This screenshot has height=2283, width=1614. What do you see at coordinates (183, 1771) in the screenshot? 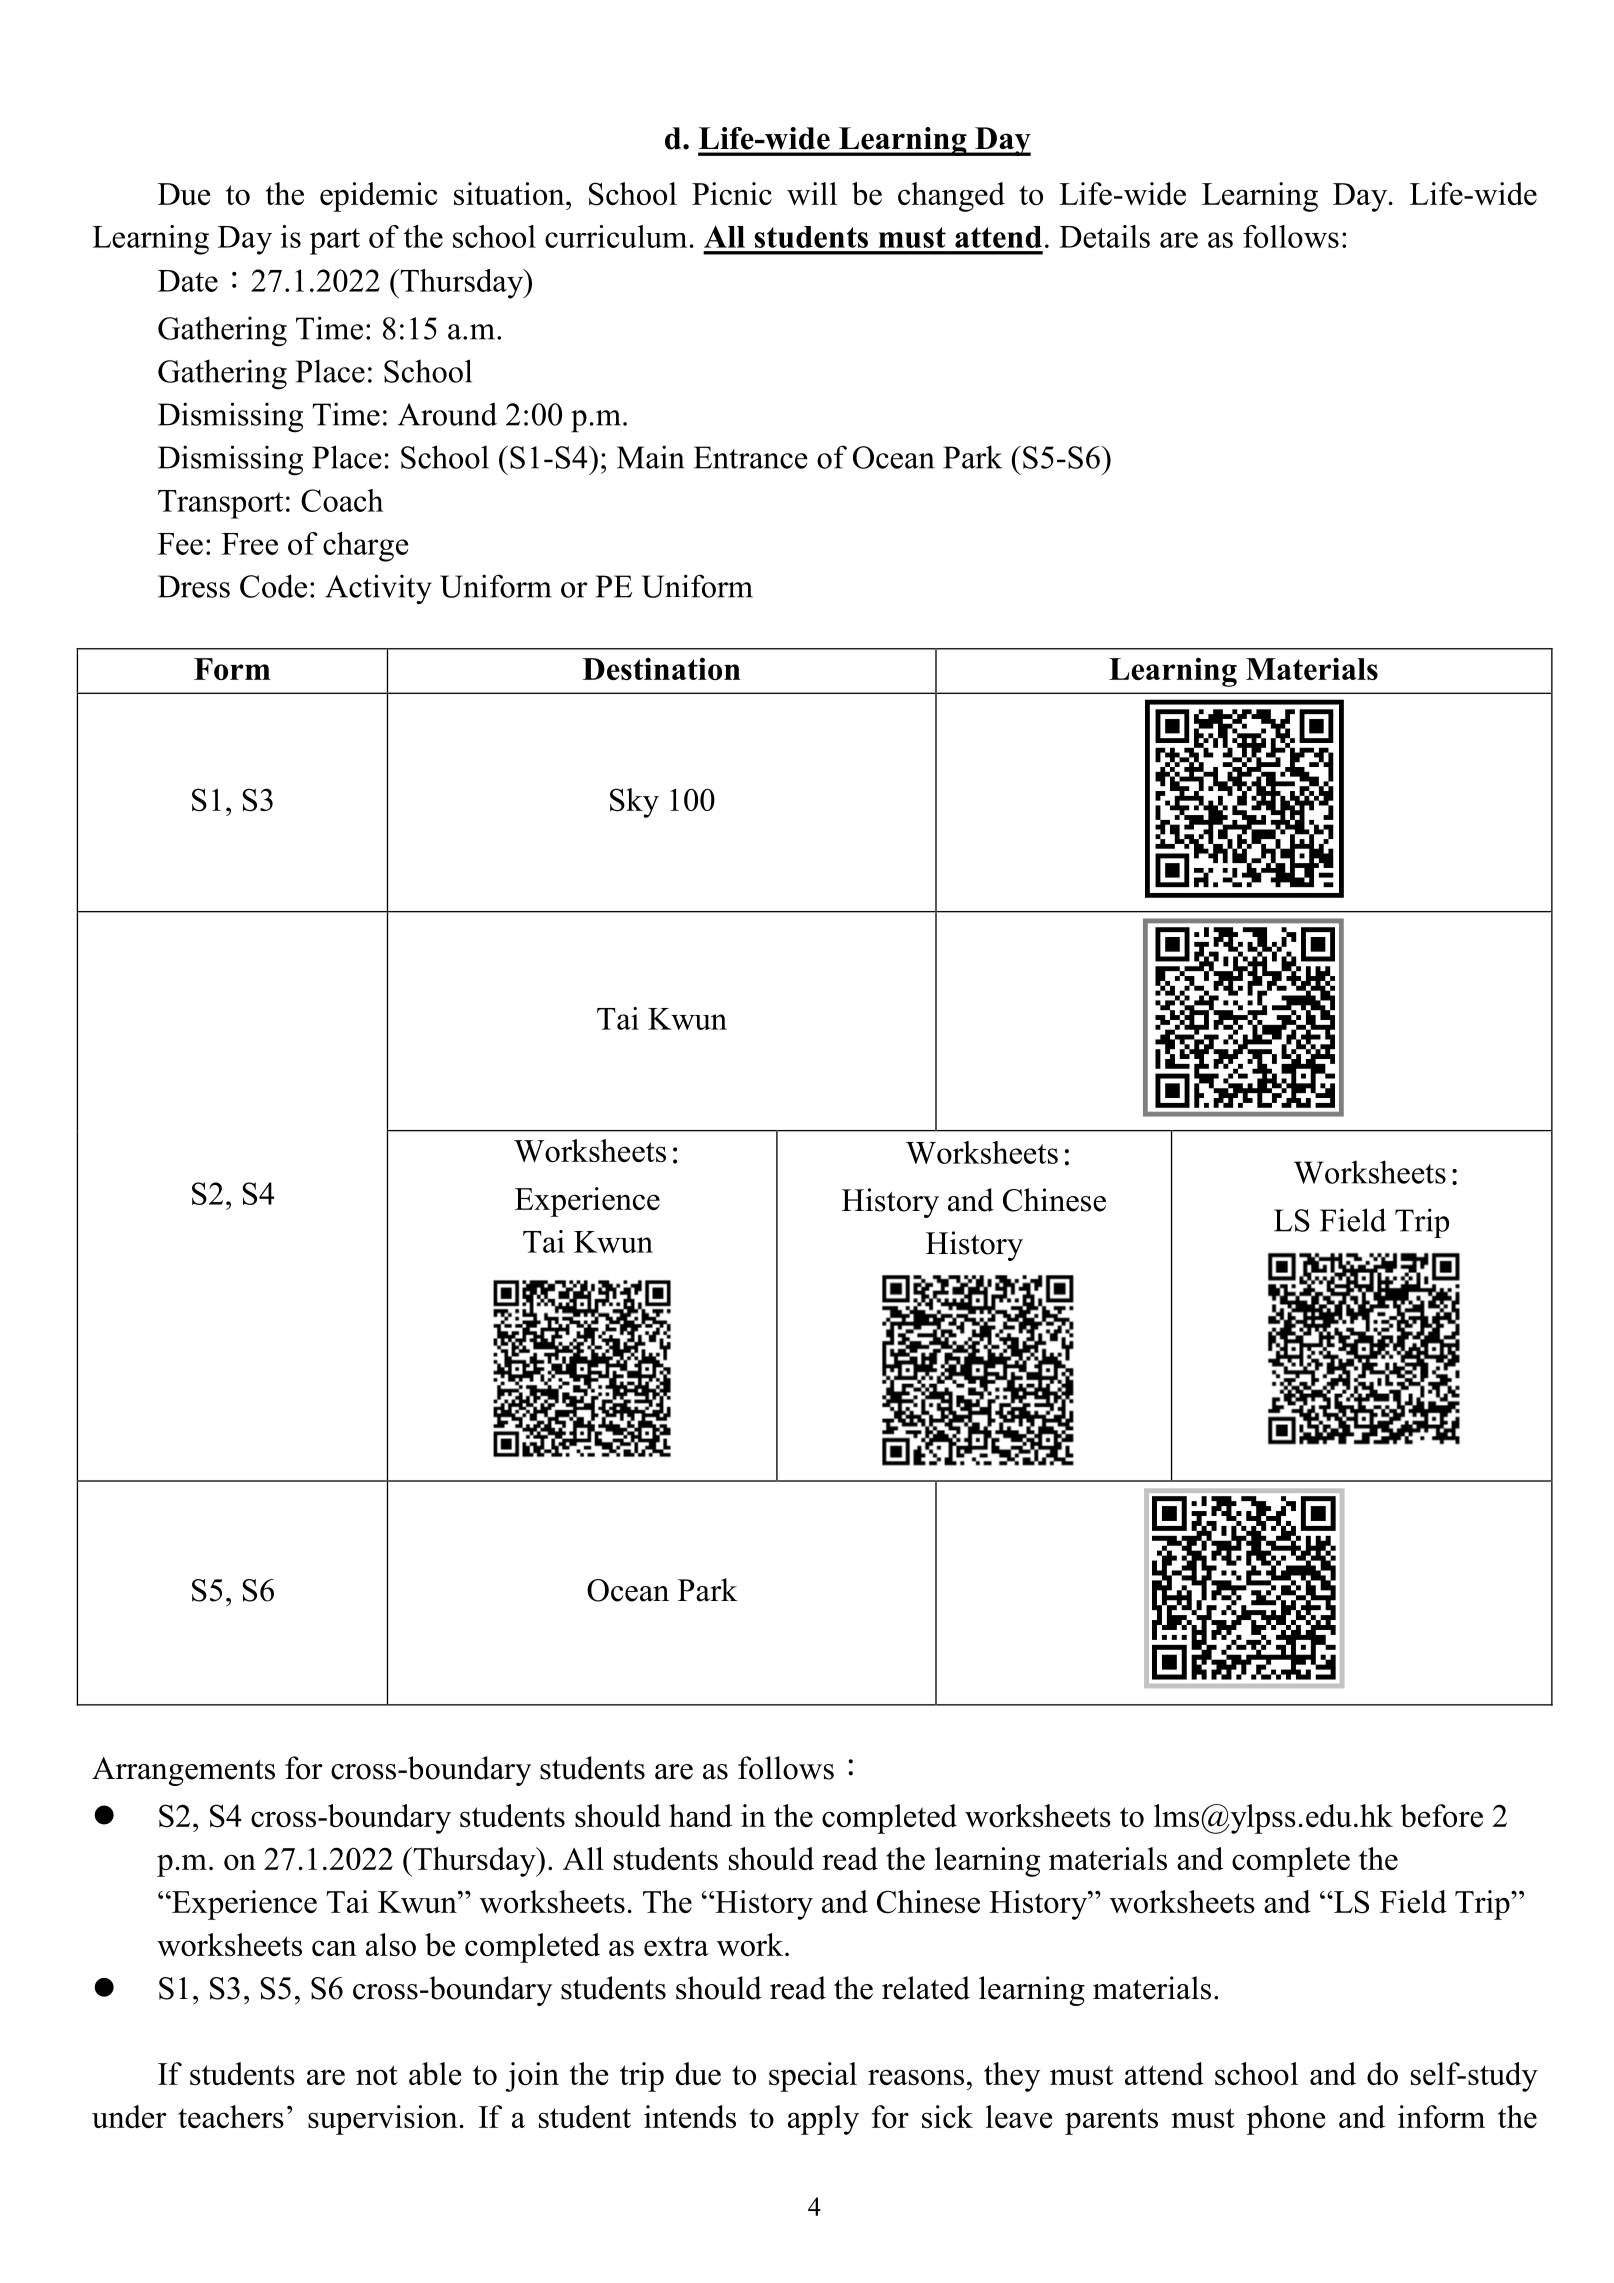
I see `Arrangements` at bounding box center [183, 1771].
